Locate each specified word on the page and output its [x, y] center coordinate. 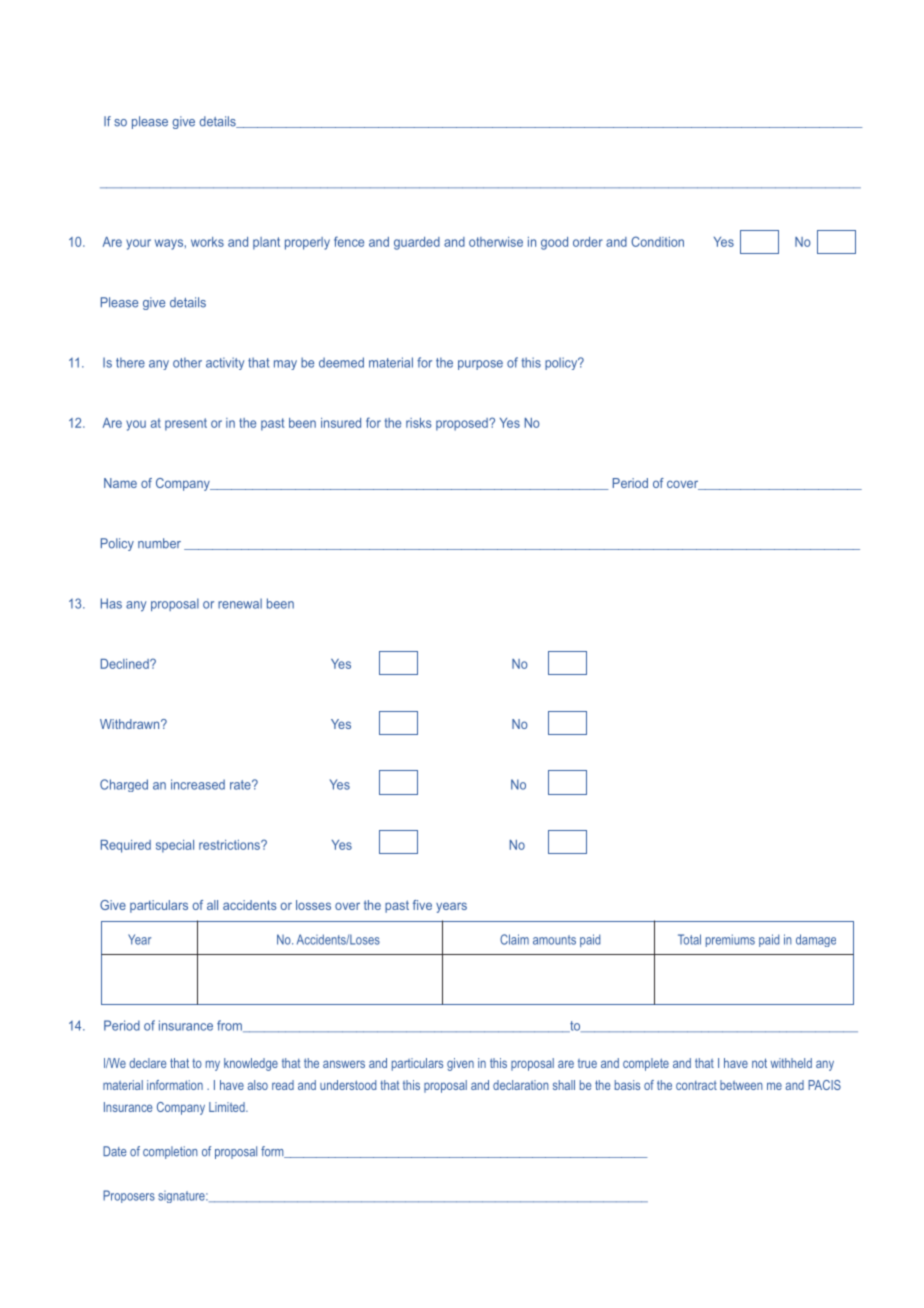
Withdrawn [131, 724]
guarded [417, 243]
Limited [228, 1107]
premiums [730, 940]
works [207, 242]
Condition [657, 241]
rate [241, 785]
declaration [521, 1085]
